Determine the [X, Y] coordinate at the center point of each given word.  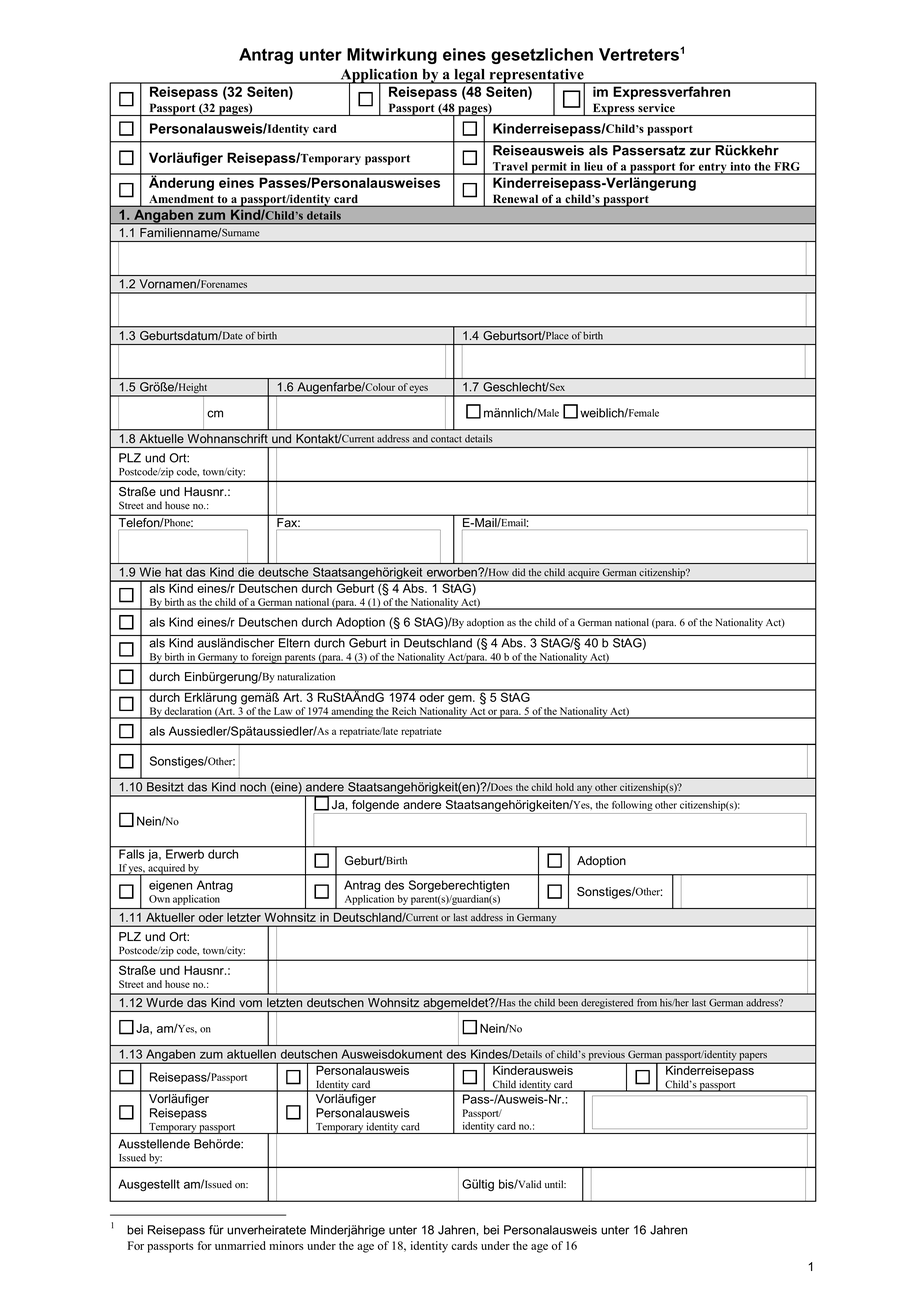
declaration [188, 712]
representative [536, 77]
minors [286, 1245]
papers [753, 1058]
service [656, 108]
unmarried [240, 1245]
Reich [404, 712]
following [632, 806]
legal [470, 76]
